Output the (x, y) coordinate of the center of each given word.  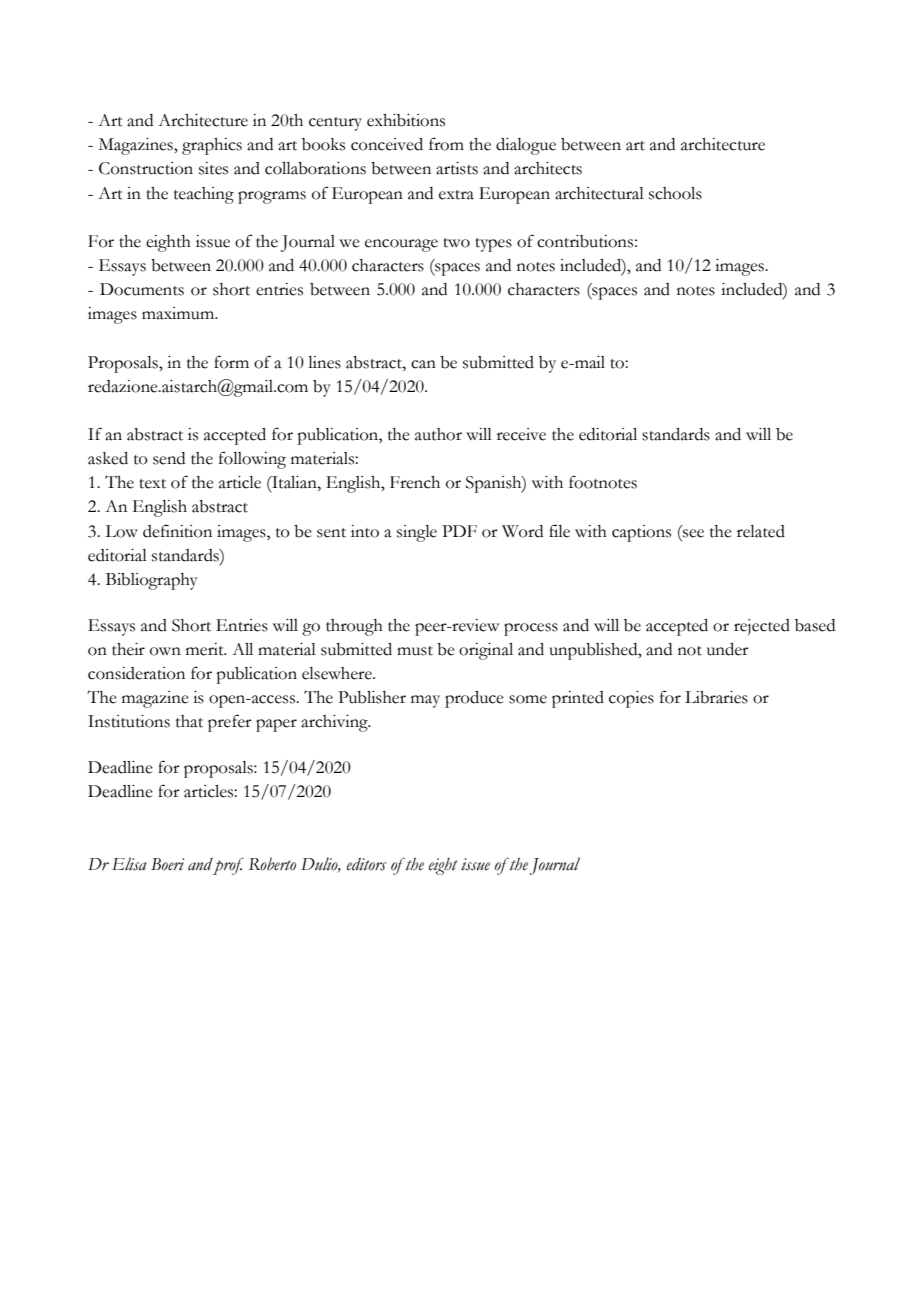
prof (228, 866)
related (761, 531)
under (728, 649)
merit (206, 649)
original (486, 651)
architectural (599, 193)
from (446, 144)
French (415, 482)
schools (675, 193)
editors (366, 864)
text (152, 484)
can (423, 364)
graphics (212, 146)
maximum (179, 313)
